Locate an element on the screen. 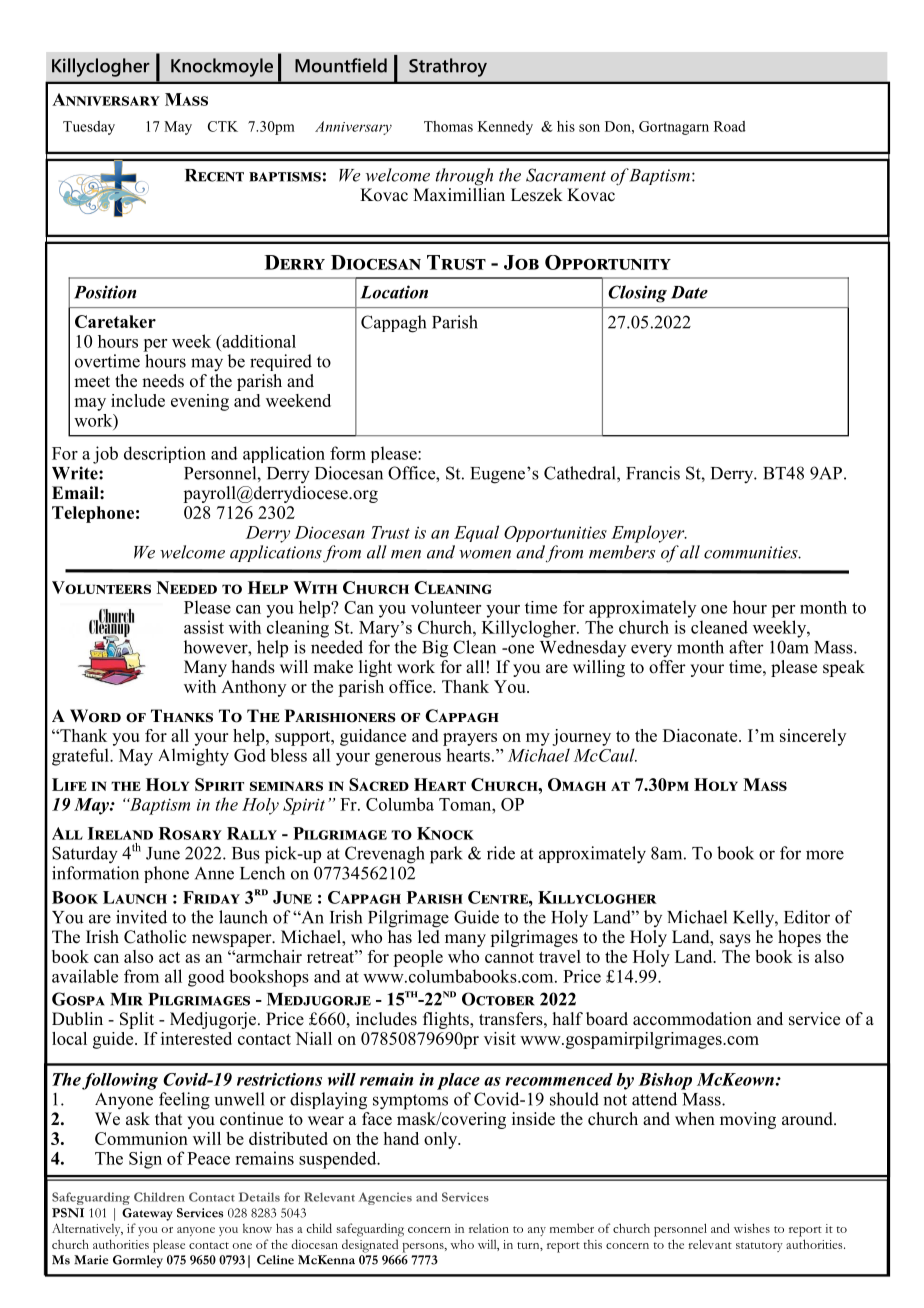  description is located at coordinates (165, 454).
